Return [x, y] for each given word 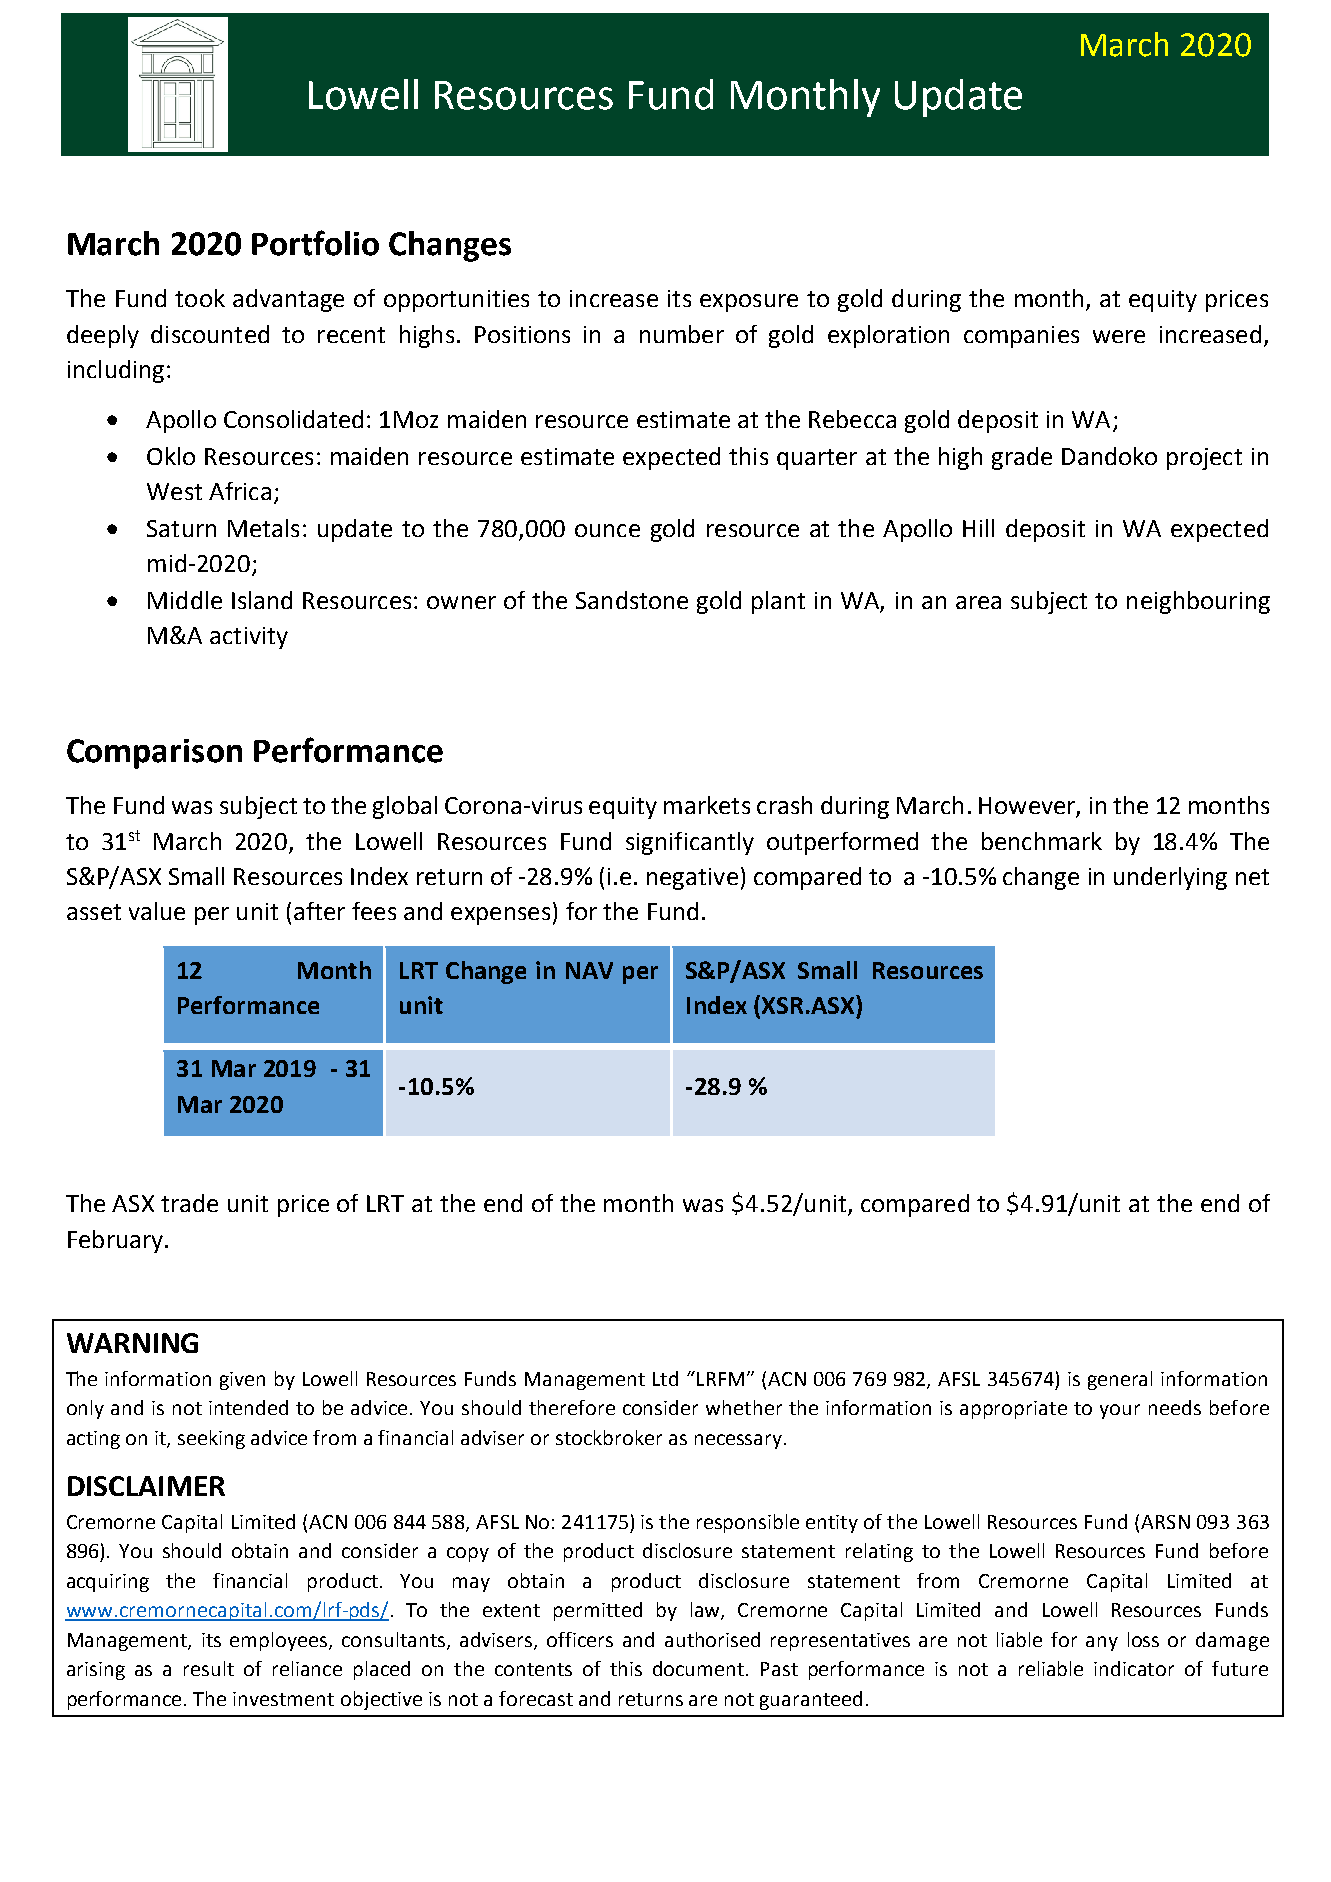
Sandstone [632, 600]
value [157, 911]
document [700, 1668]
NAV [589, 970]
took [200, 298]
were [1119, 336]
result [209, 1668]
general [1120, 1380]
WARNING [132, 1343]
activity [249, 638]
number [682, 334]
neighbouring [1198, 602]
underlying [1170, 878]
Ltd [665, 1378]
